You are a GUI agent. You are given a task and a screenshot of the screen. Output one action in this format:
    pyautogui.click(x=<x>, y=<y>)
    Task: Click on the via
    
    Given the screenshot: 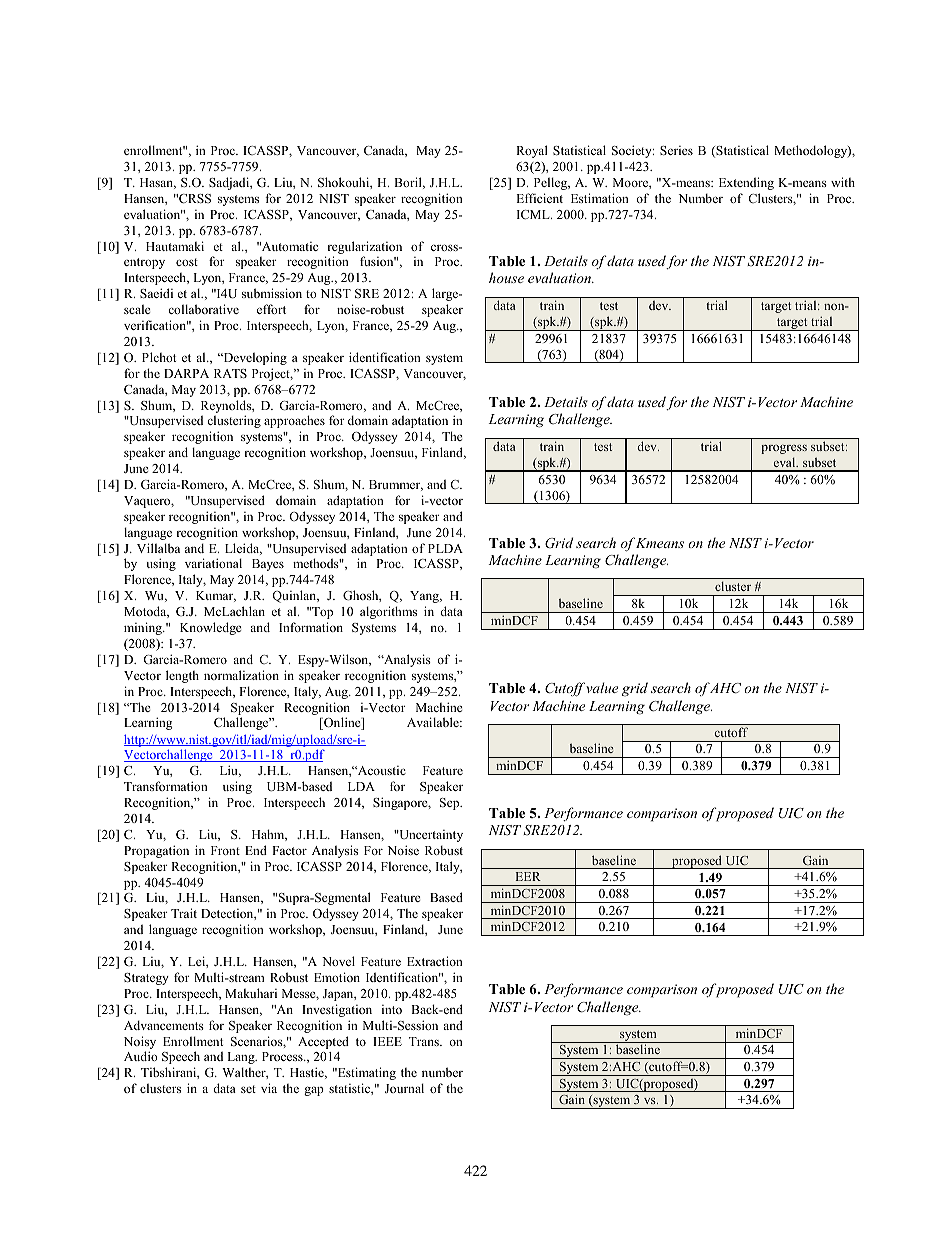 What is the action you would take?
    pyautogui.click(x=269, y=1088)
